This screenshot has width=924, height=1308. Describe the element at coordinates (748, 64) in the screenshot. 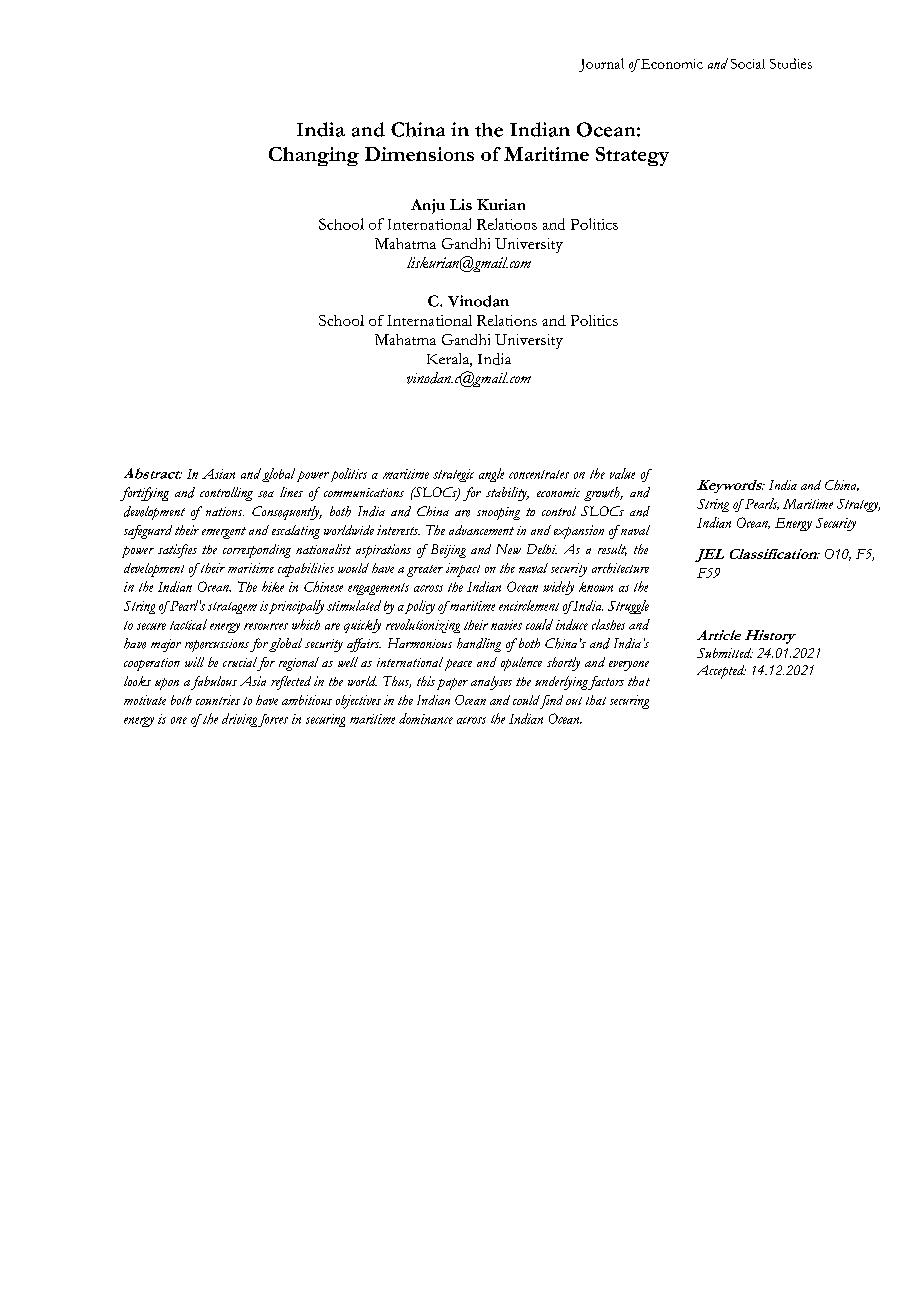

I see `Social` at that location.
